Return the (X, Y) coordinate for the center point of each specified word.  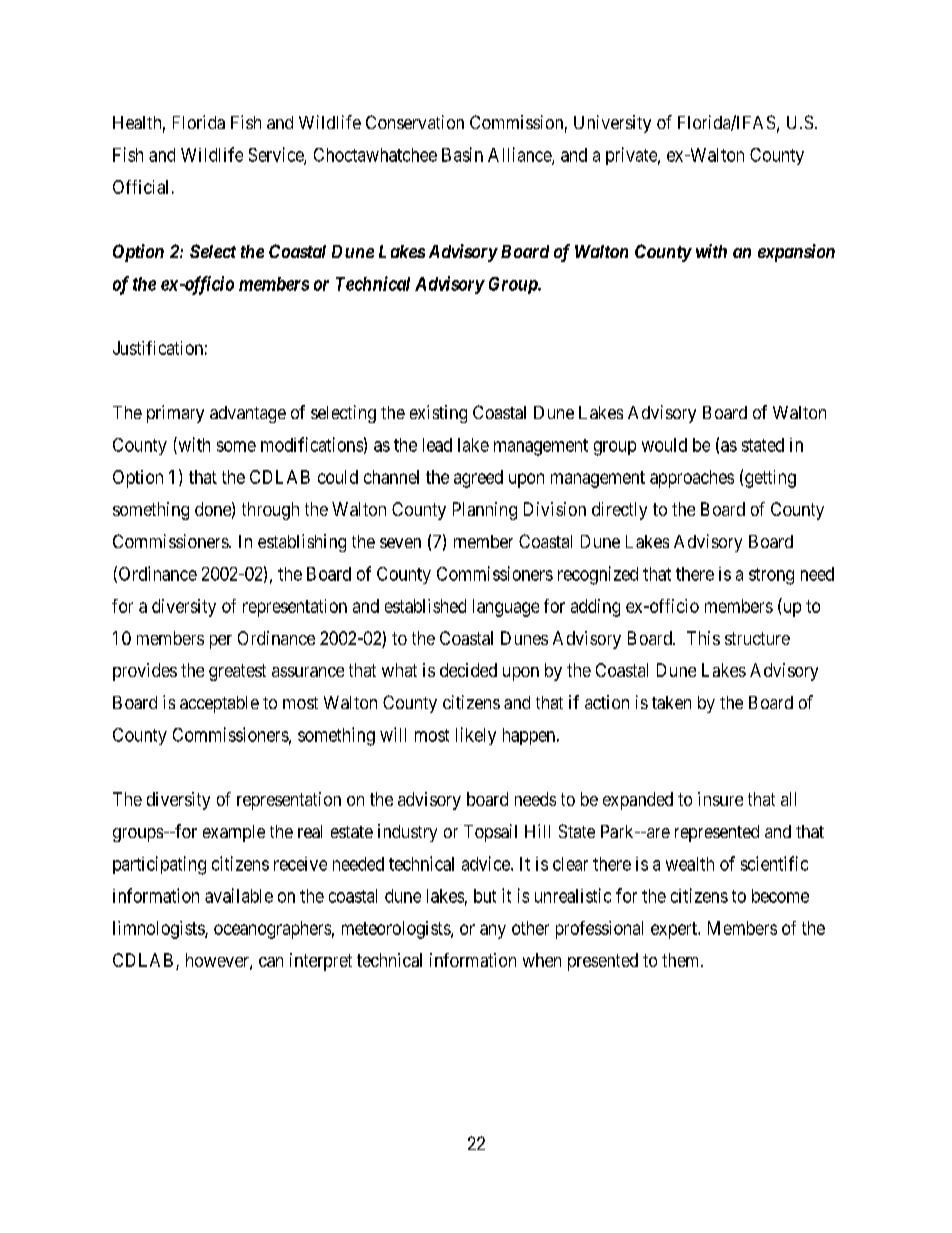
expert (675, 930)
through (270, 511)
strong (771, 576)
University (612, 124)
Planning (485, 511)
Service (277, 155)
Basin (462, 154)
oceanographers (272, 930)
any (493, 931)
